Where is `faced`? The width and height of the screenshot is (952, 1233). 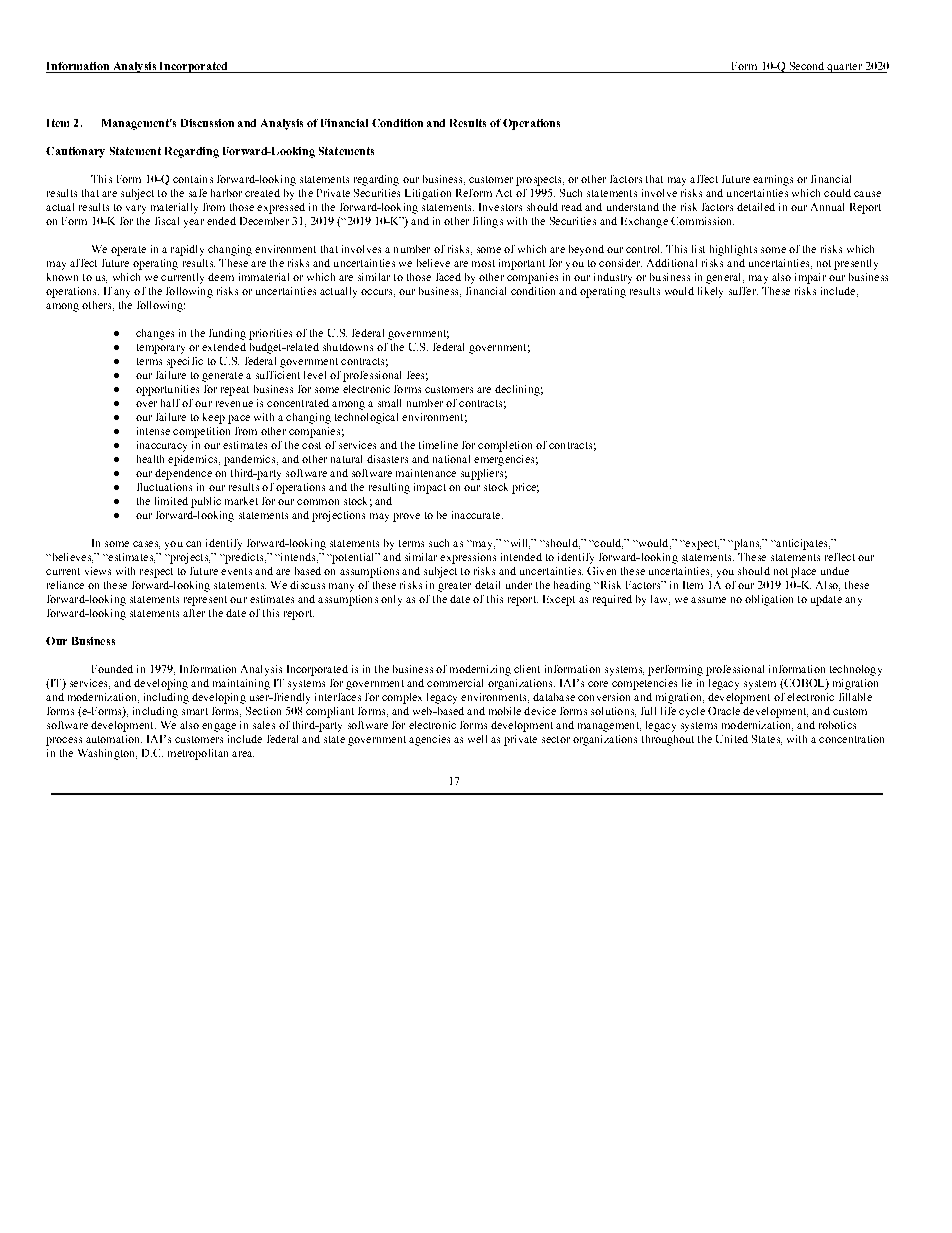
faced is located at coordinates (448, 277).
